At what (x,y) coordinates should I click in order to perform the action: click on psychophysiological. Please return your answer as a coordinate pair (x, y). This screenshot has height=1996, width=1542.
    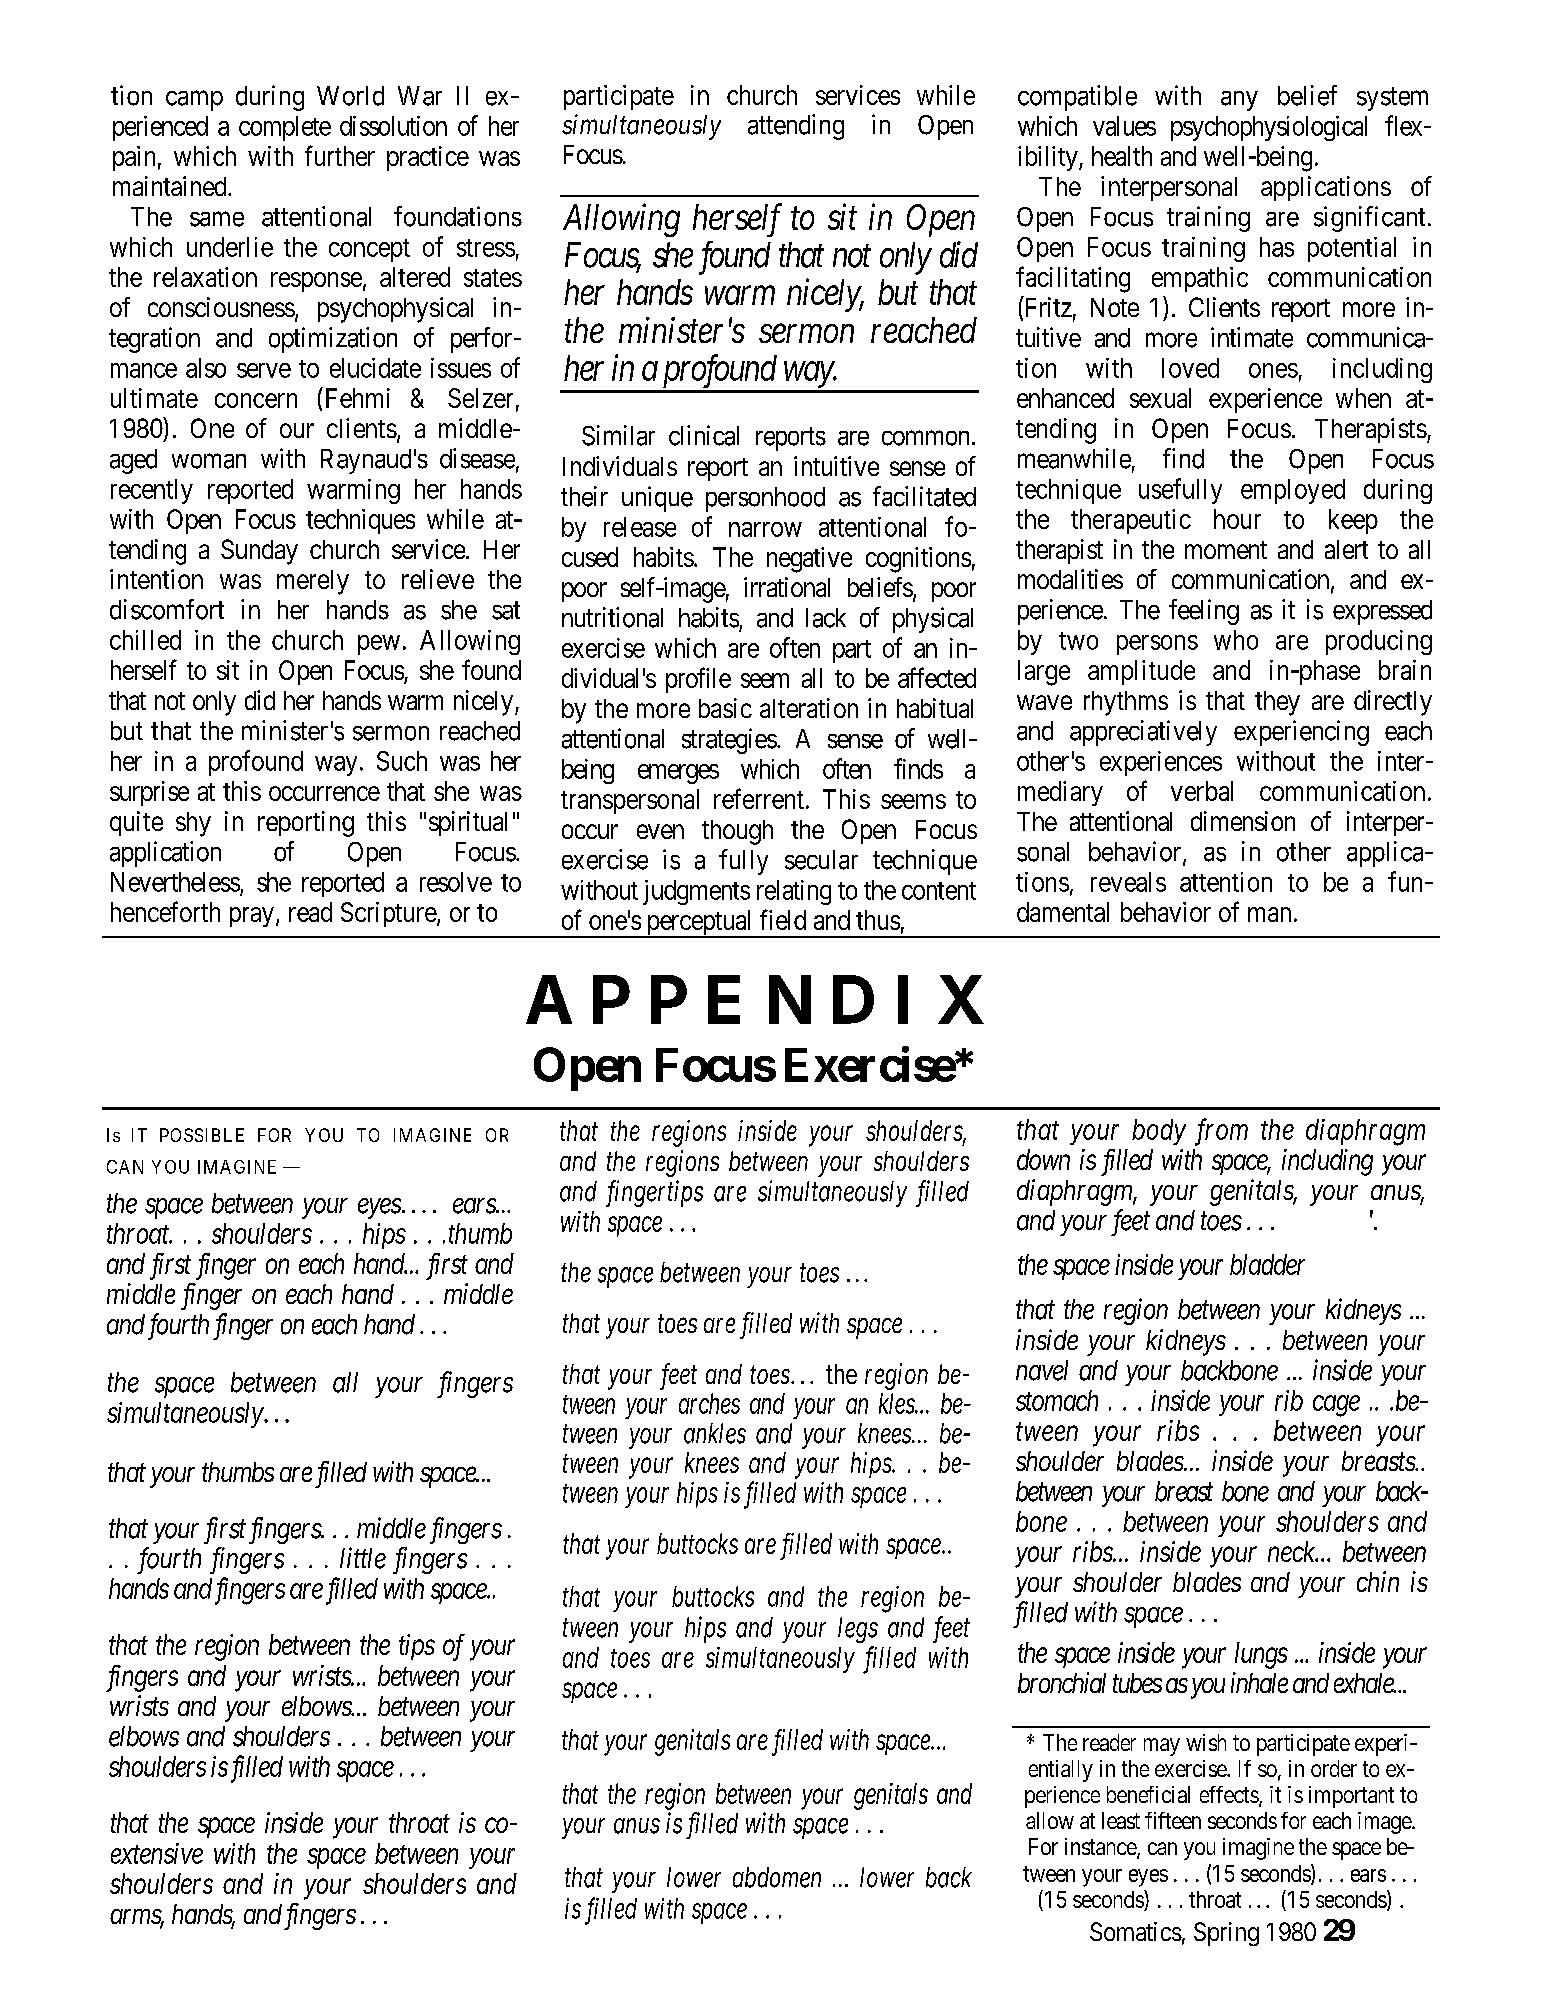
    Looking at the image, I should click on (1269, 128).
